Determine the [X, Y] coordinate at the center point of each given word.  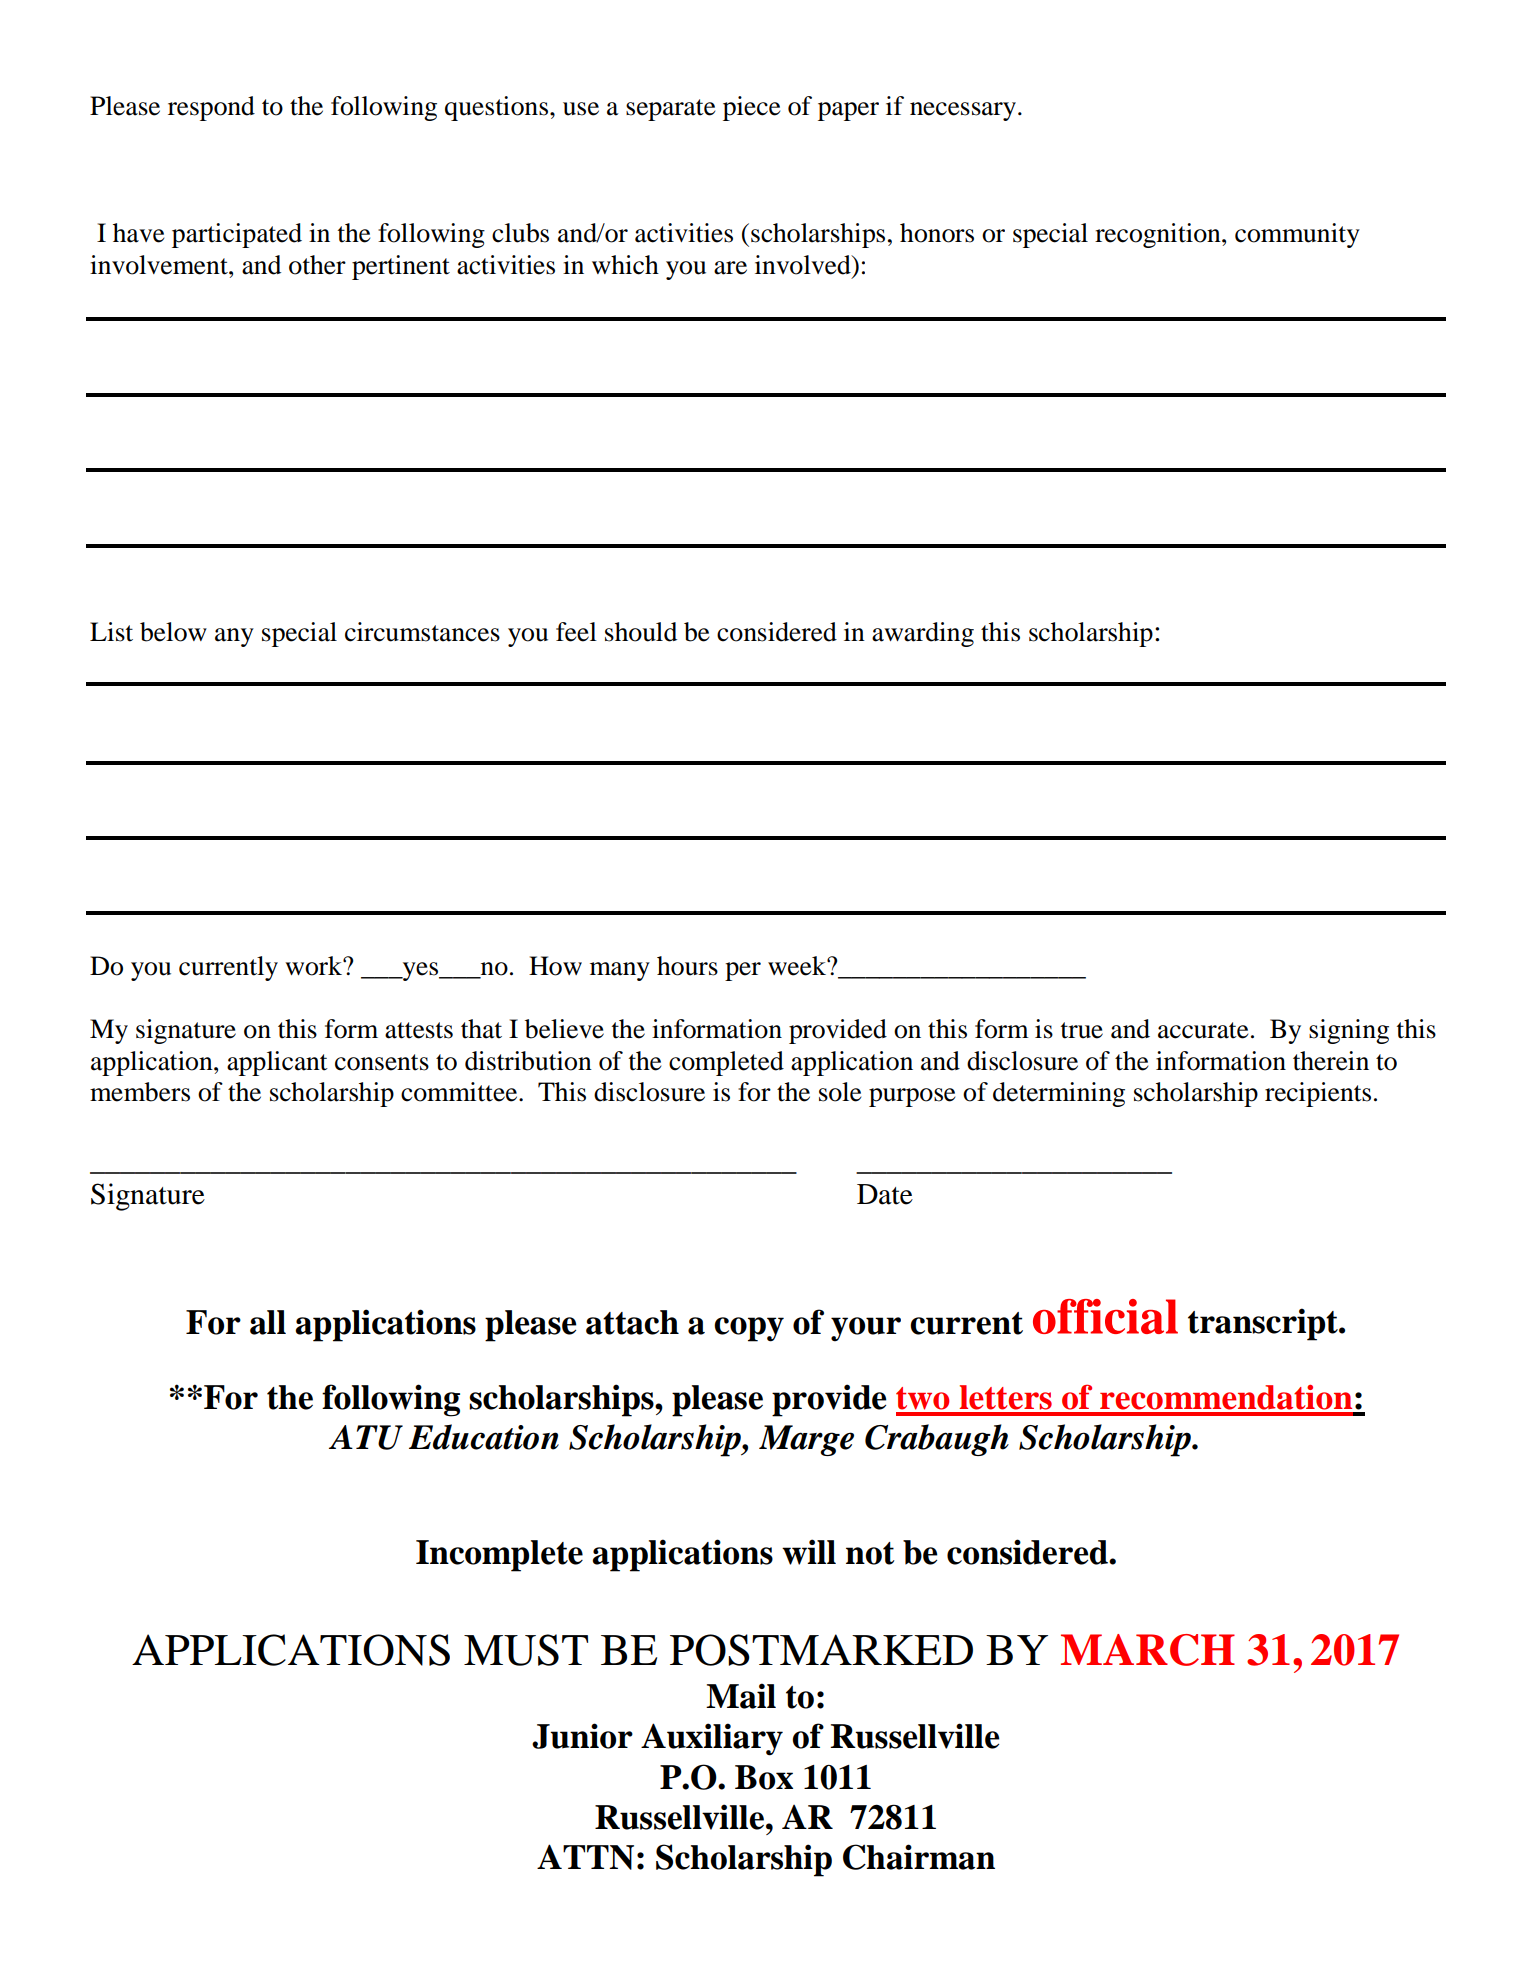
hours [687, 966]
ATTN [585, 1857]
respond [211, 108]
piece [751, 108]
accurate [1203, 1030]
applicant [277, 1063]
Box [764, 1777]
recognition [1159, 235]
